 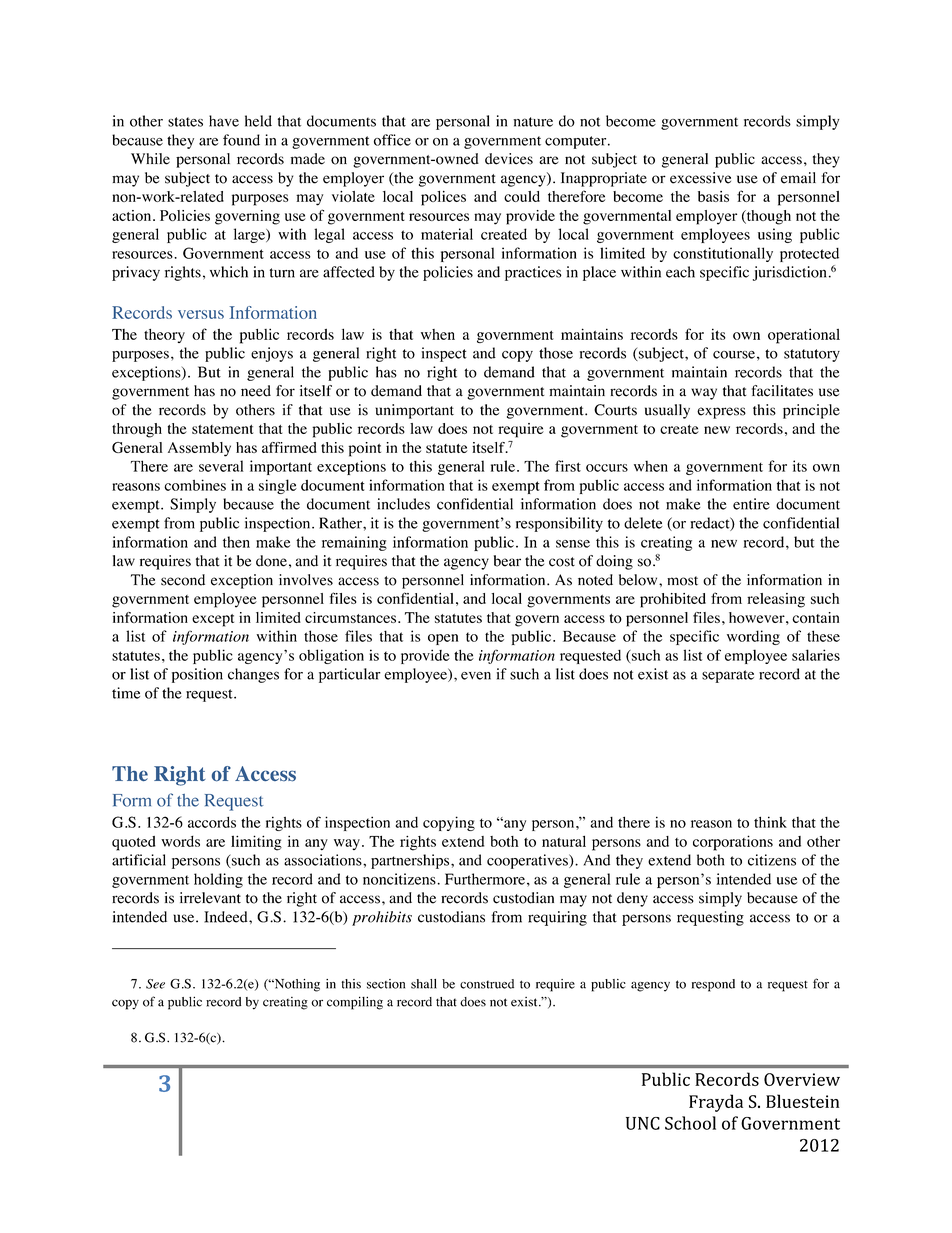 I want to click on See, so click(x=155, y=984).
